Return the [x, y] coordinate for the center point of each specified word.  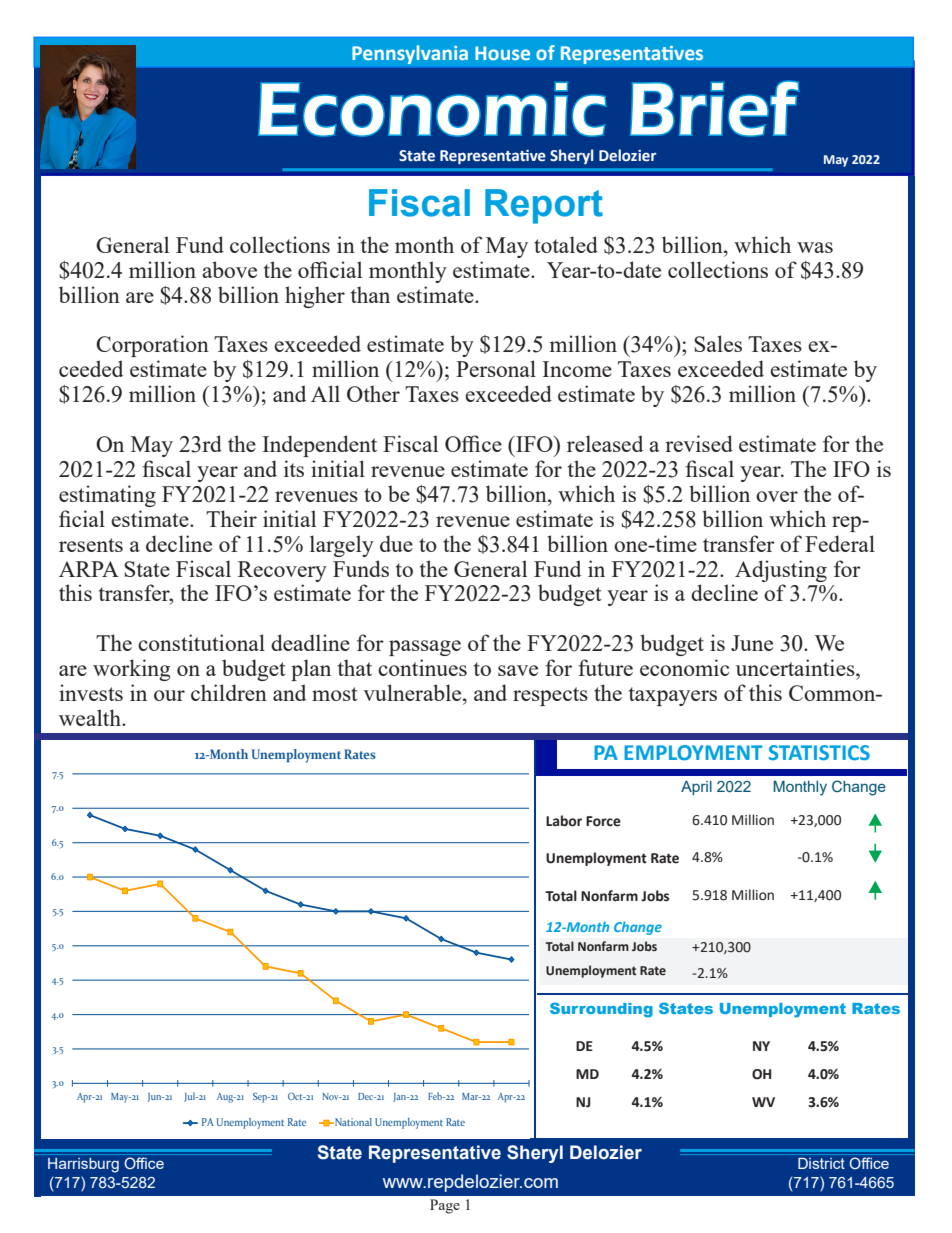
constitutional [201, 642]
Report [544, 206]
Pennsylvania [410, 54]
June [752, 643]
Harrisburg [83, 1165]
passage [425, 648]
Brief [714, 108]
